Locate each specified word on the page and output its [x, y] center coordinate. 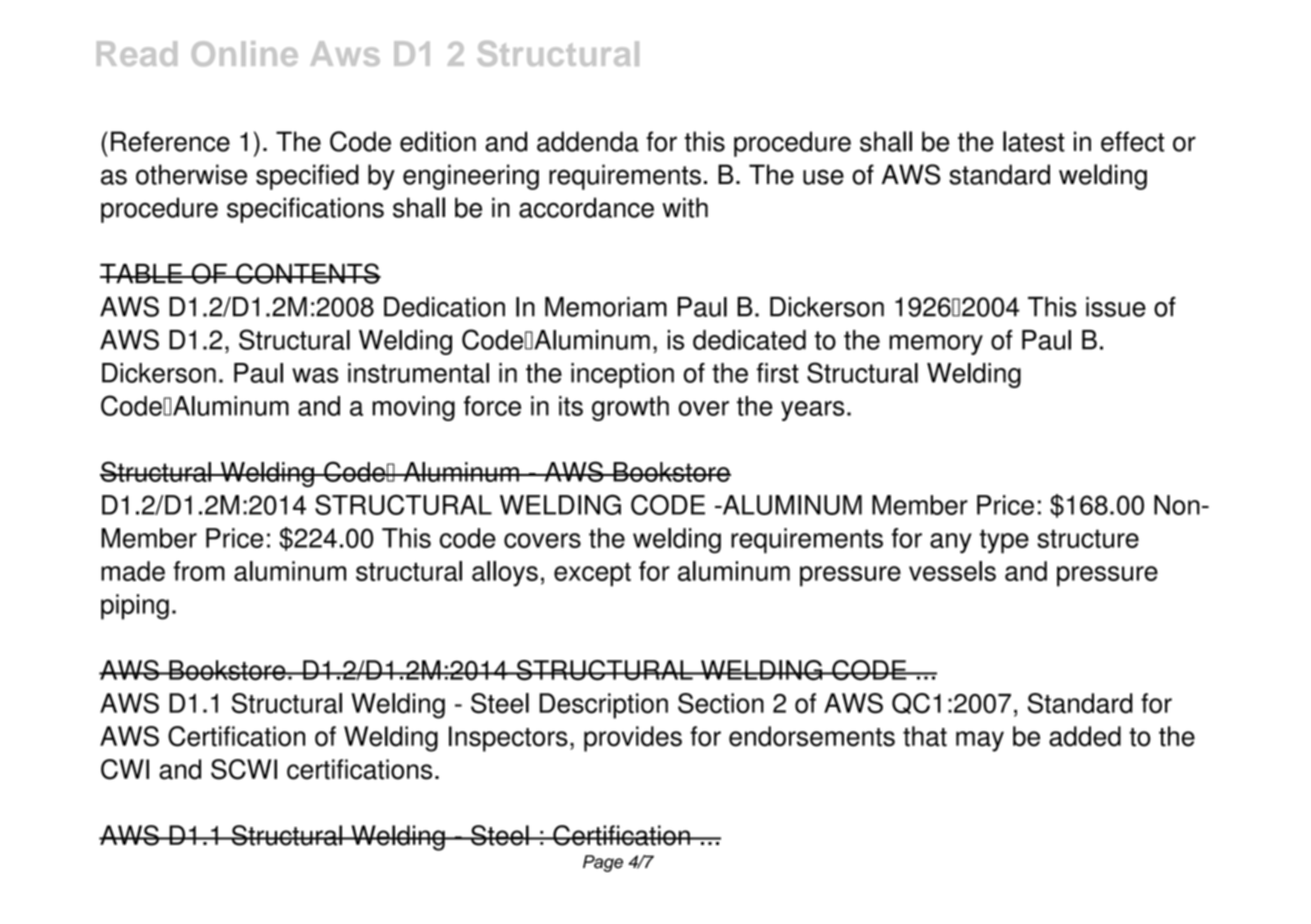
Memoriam [606, 307]
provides [633, 739]
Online [245, 53]
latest [1034, 141]
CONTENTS [307, 273]
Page [603, 863]
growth [630, 408]
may [980, 741]
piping [135, 607]
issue [1116, 307]
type [1004, 541]
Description [603, 706]
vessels [952, 571]
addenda [588, 141]
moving [413, 408]
